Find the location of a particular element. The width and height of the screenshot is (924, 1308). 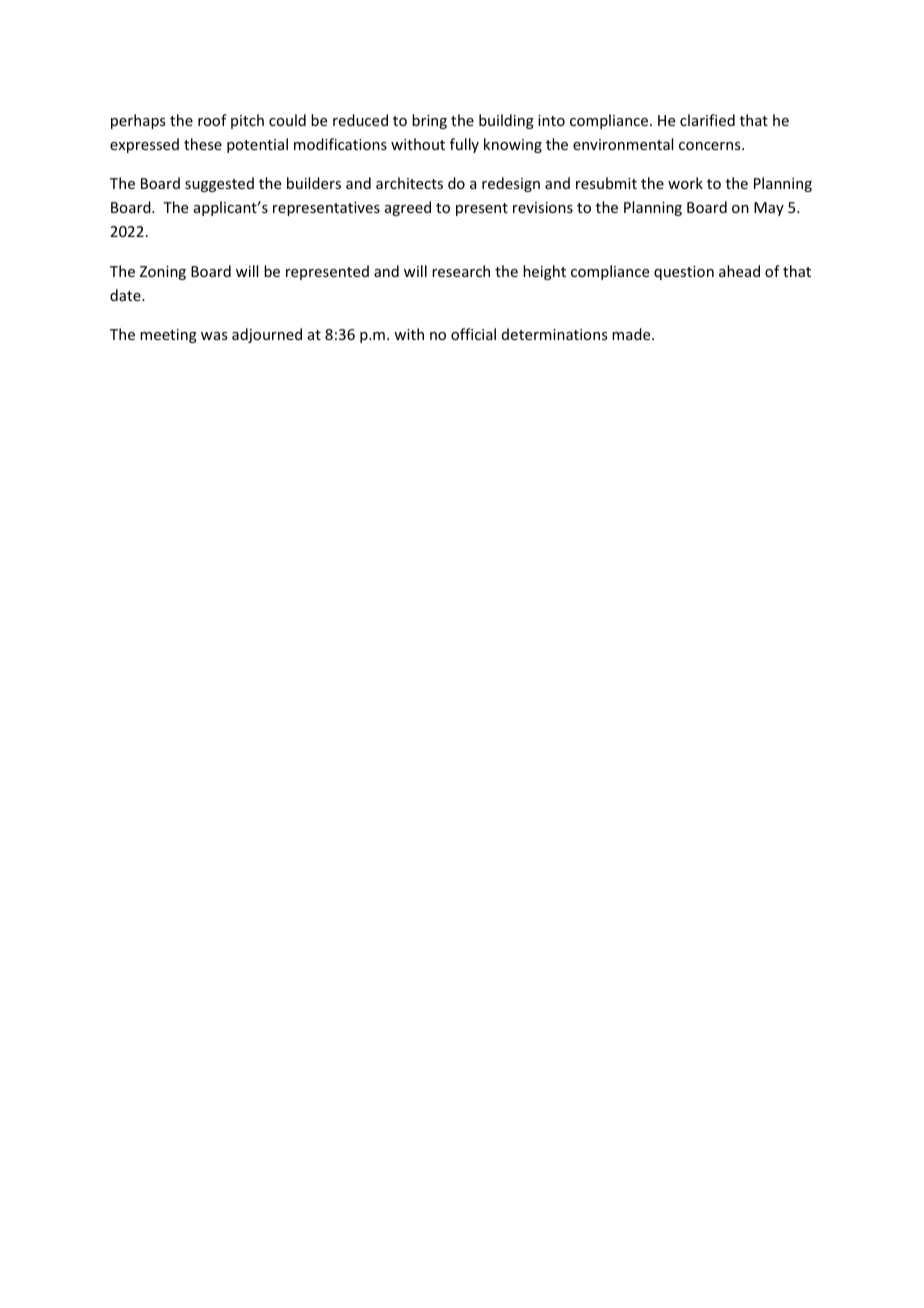

Zoning is located at coordinates (163, 273).
